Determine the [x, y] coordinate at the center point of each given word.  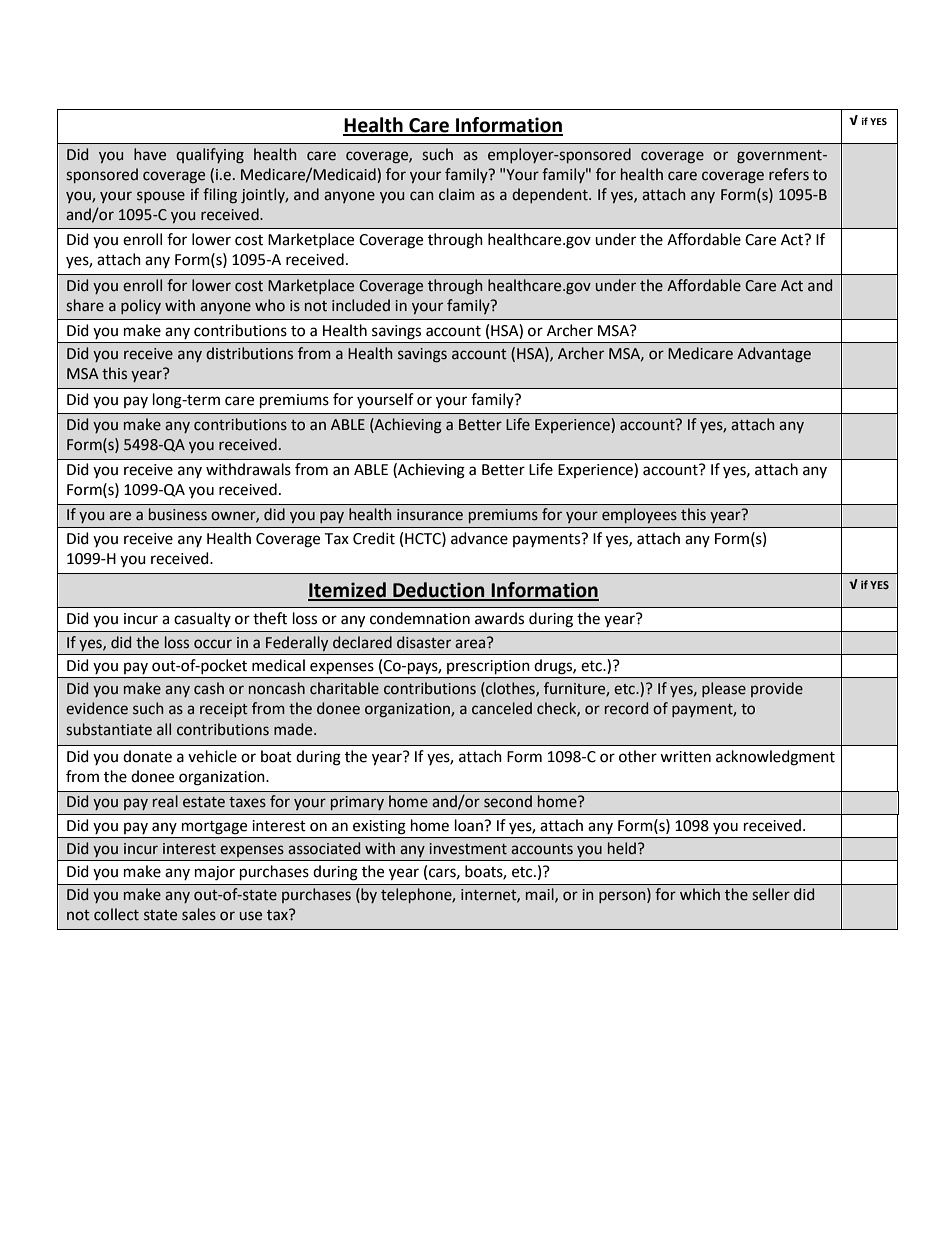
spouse [161, 197]
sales [199, 914]
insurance [430, 515]
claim [457, 194]
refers [789, 174]
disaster [424, 642]
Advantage [774, 355]
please [724, 689]
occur [213, 644]
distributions [249, 353]
